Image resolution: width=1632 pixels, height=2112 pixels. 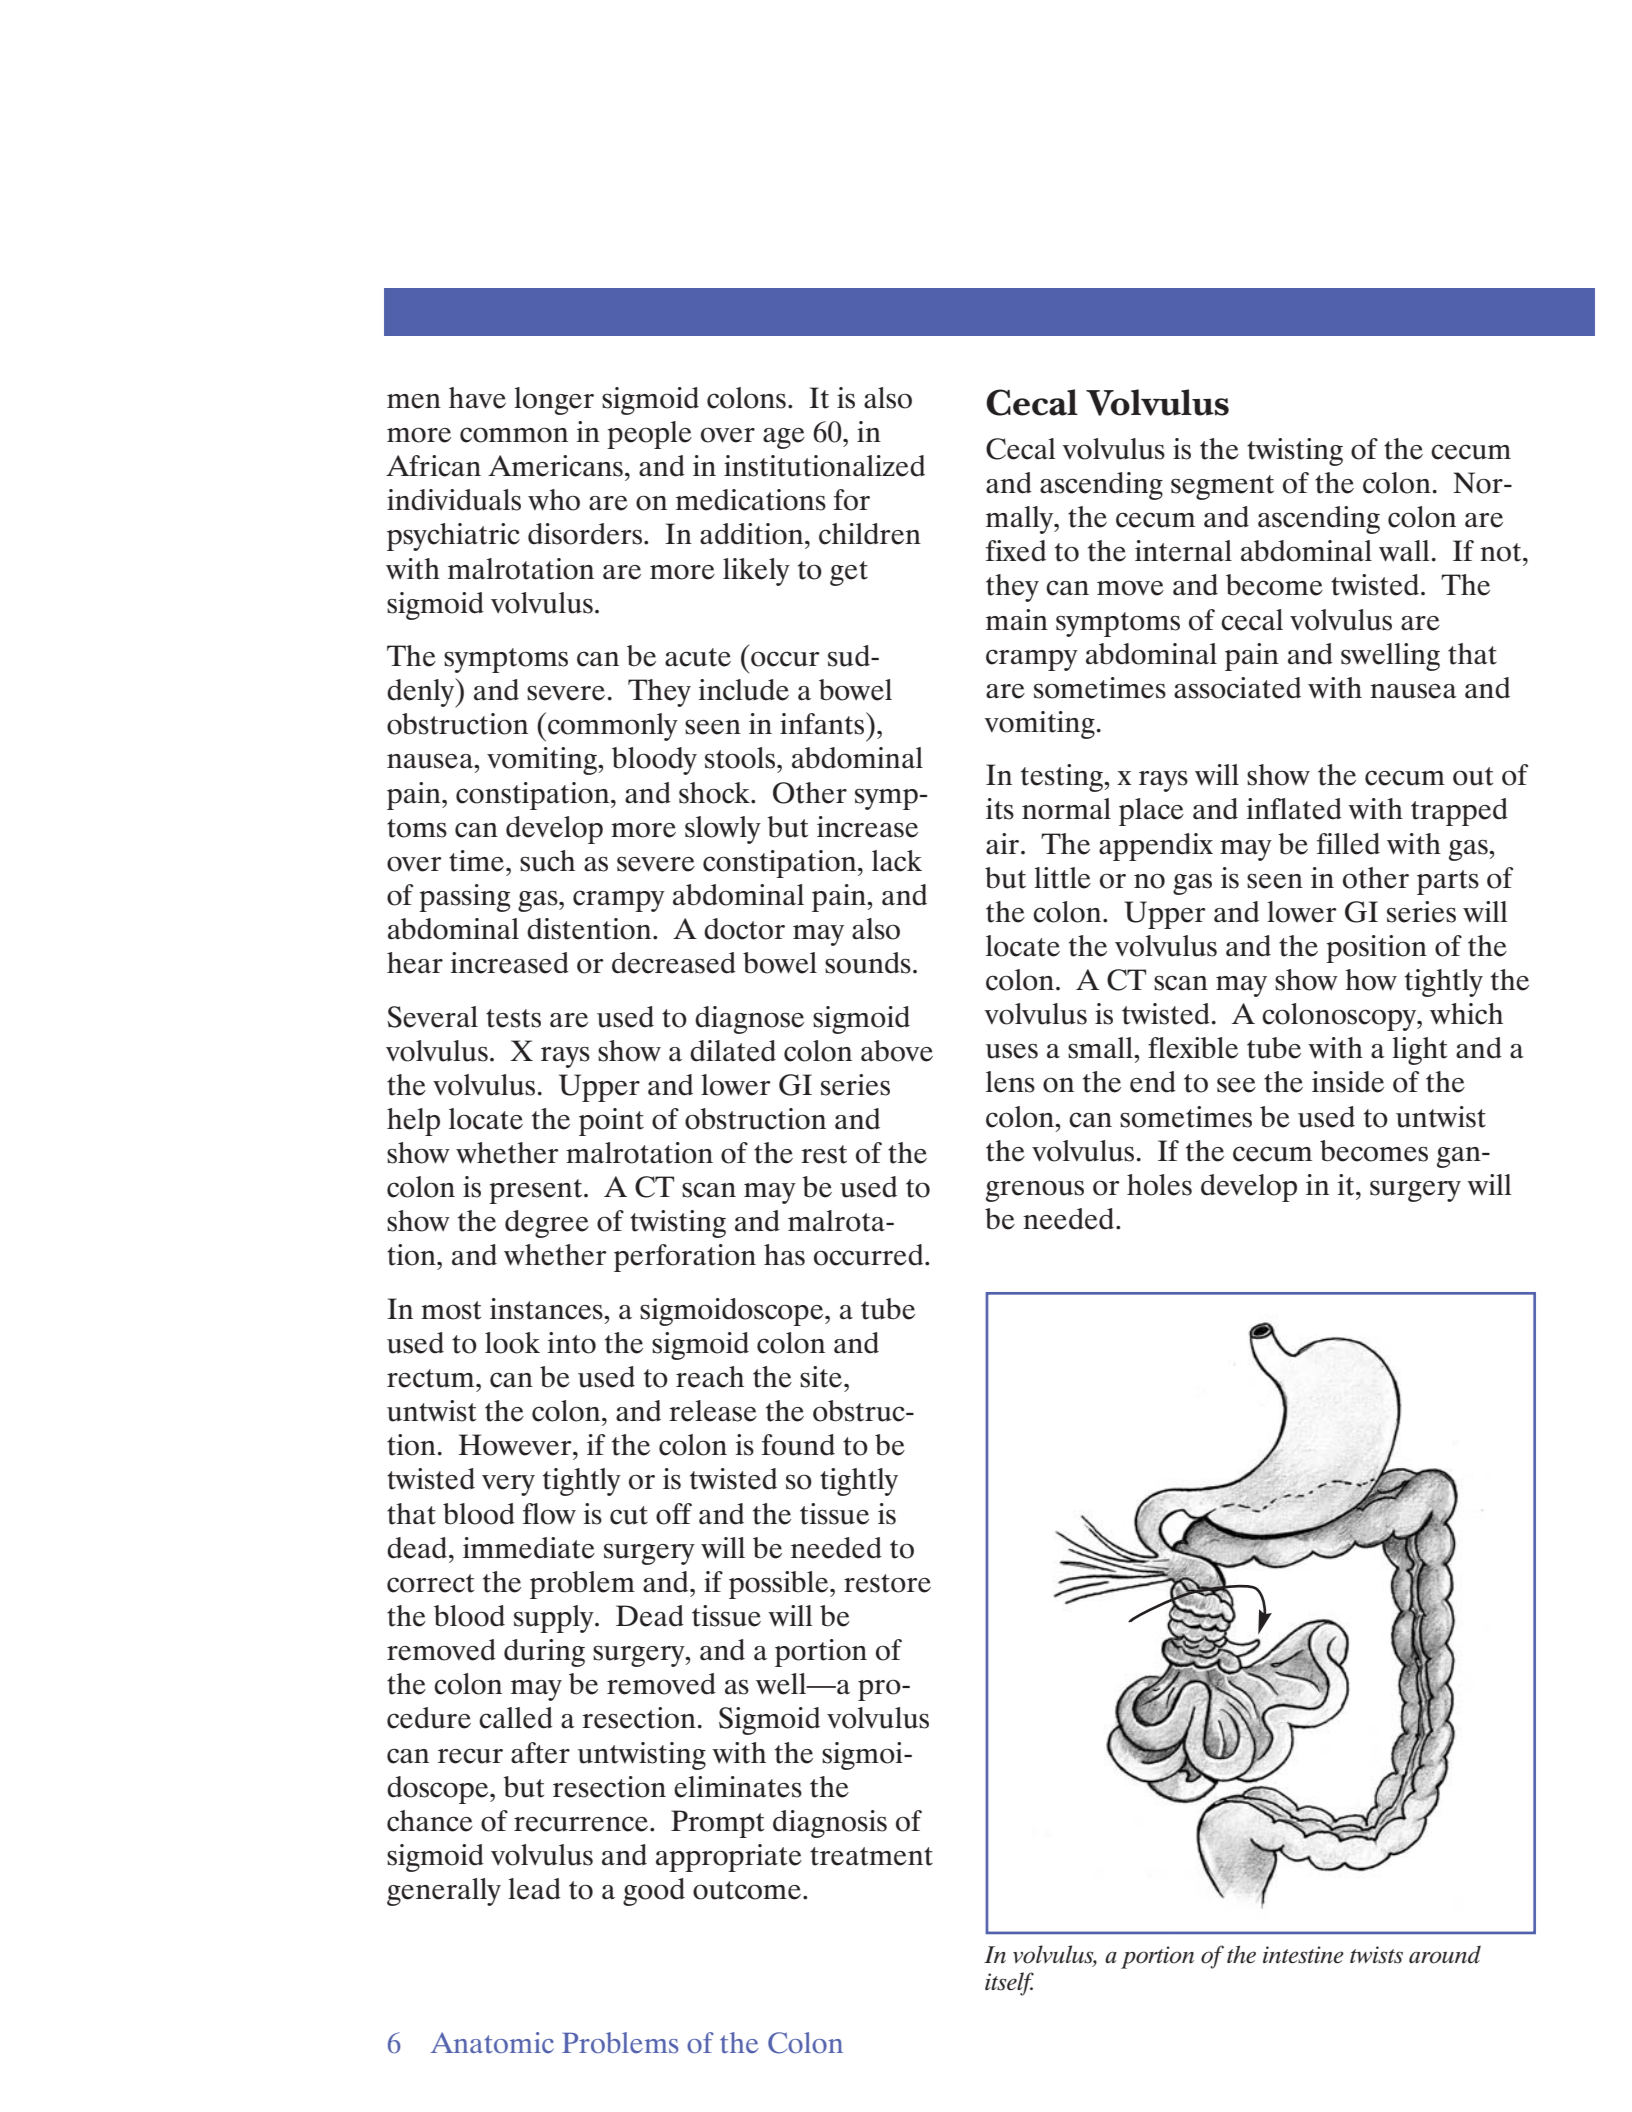 What do you see at coordinates (1404, 550) in the document?
I see `wall` at bounding box center [1404, 550].
